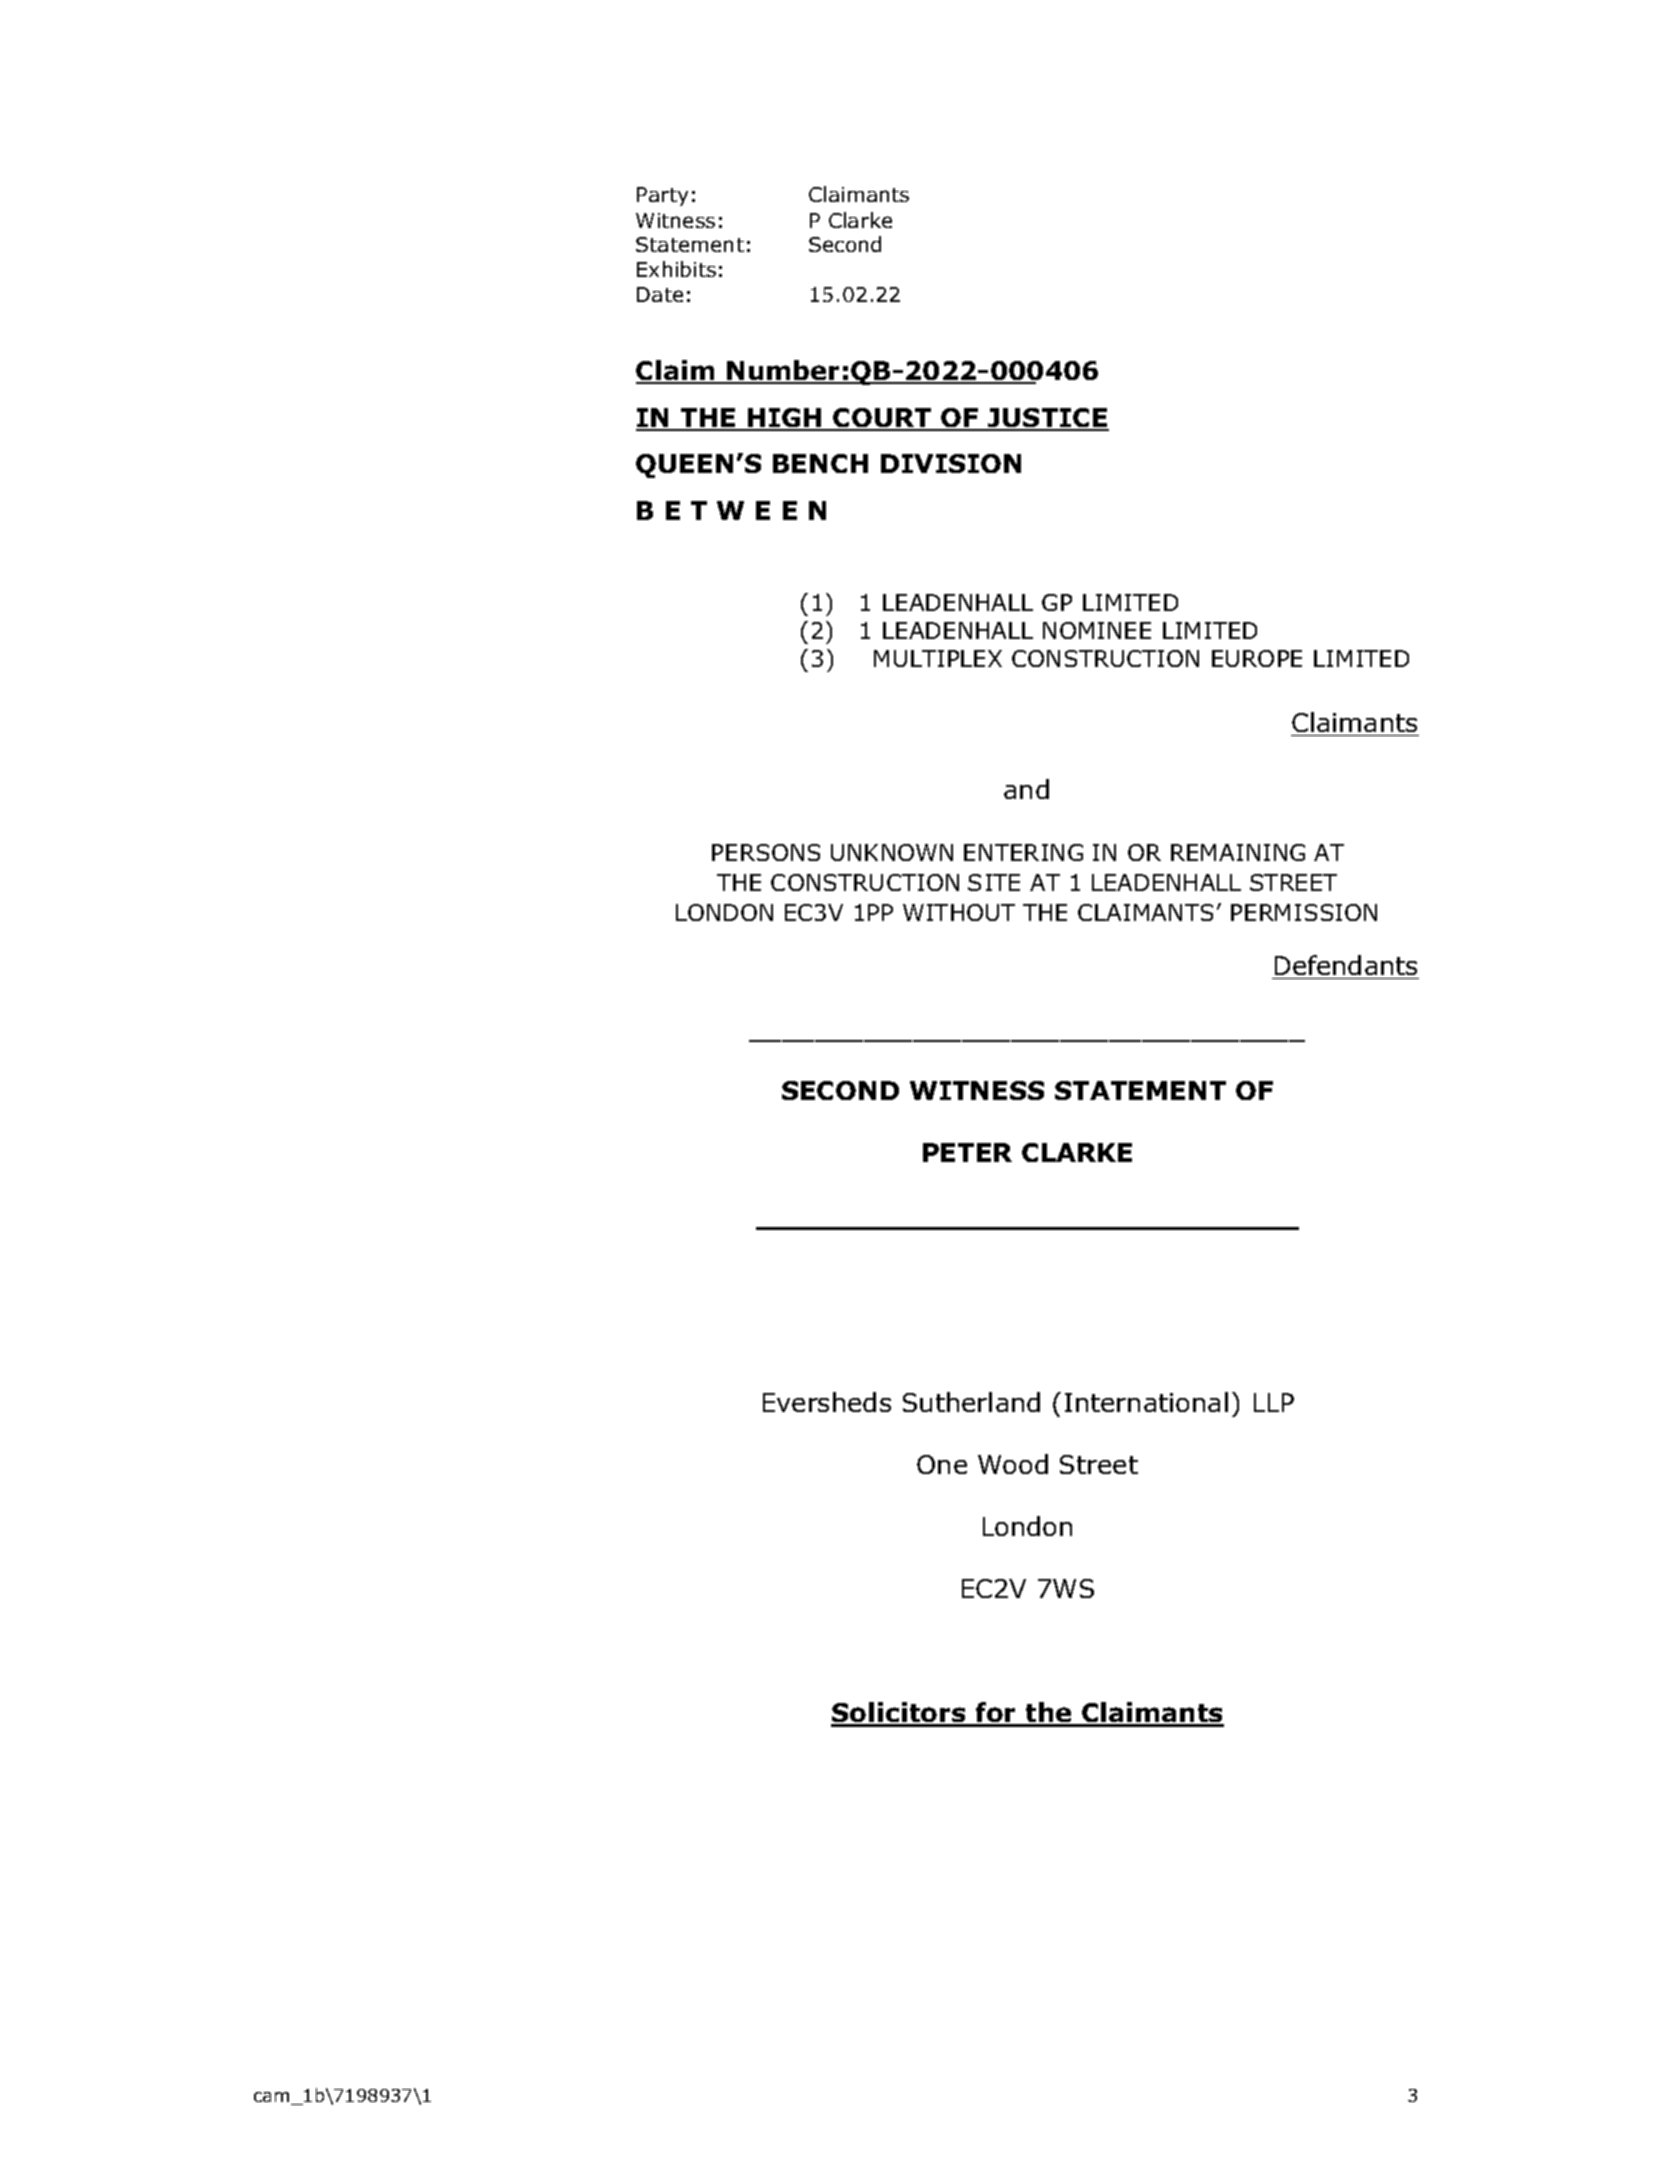 The height and width of the screenshot is (2164, 1672). Describe the element at coordinates (785, 419) in the screenshot. I see `HIGH` at that location.
